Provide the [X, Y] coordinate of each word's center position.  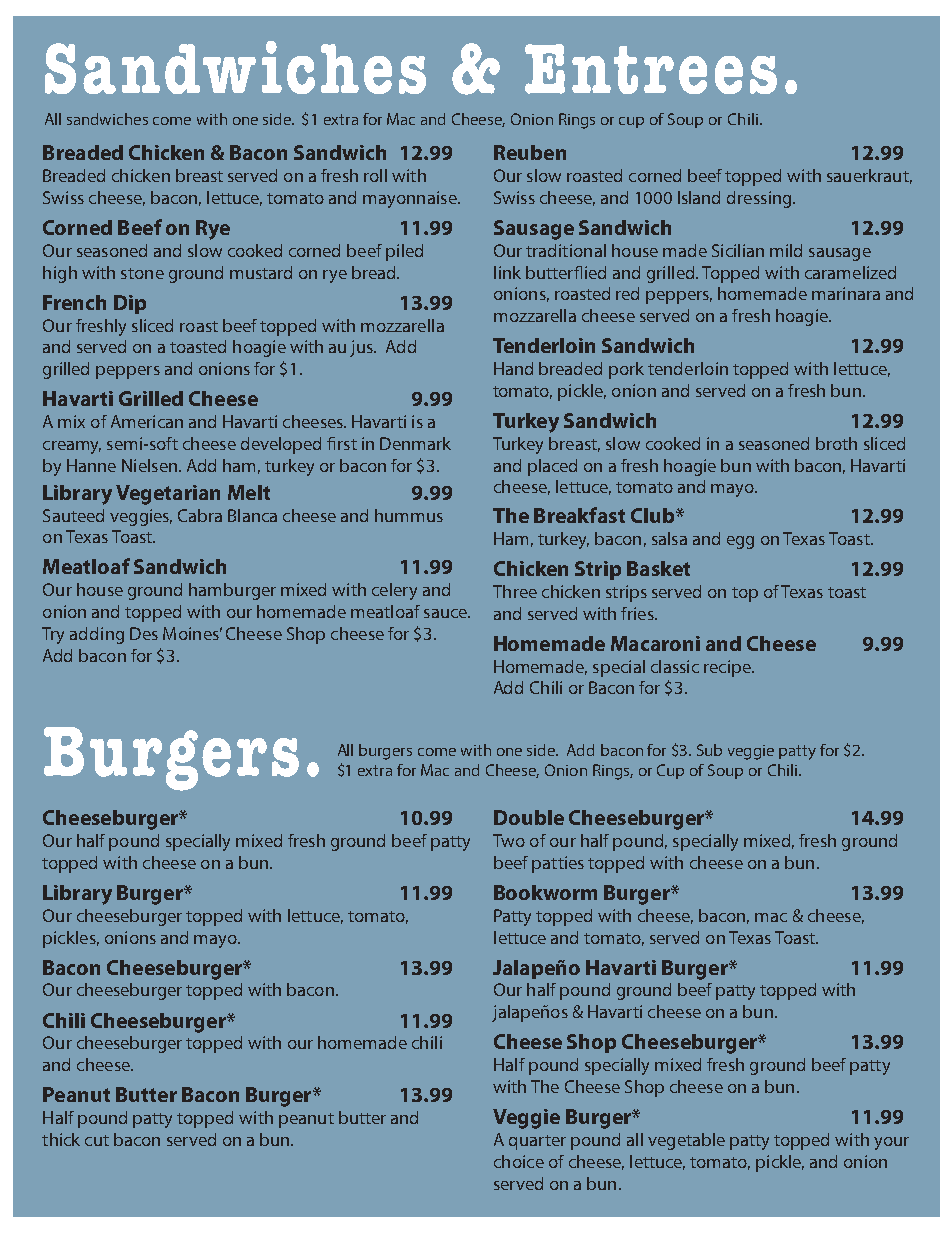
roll [375, 175]
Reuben [530, 152]
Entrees [651, 69]
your [891, 1143]
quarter [537, 1142]
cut [97, 1140]
